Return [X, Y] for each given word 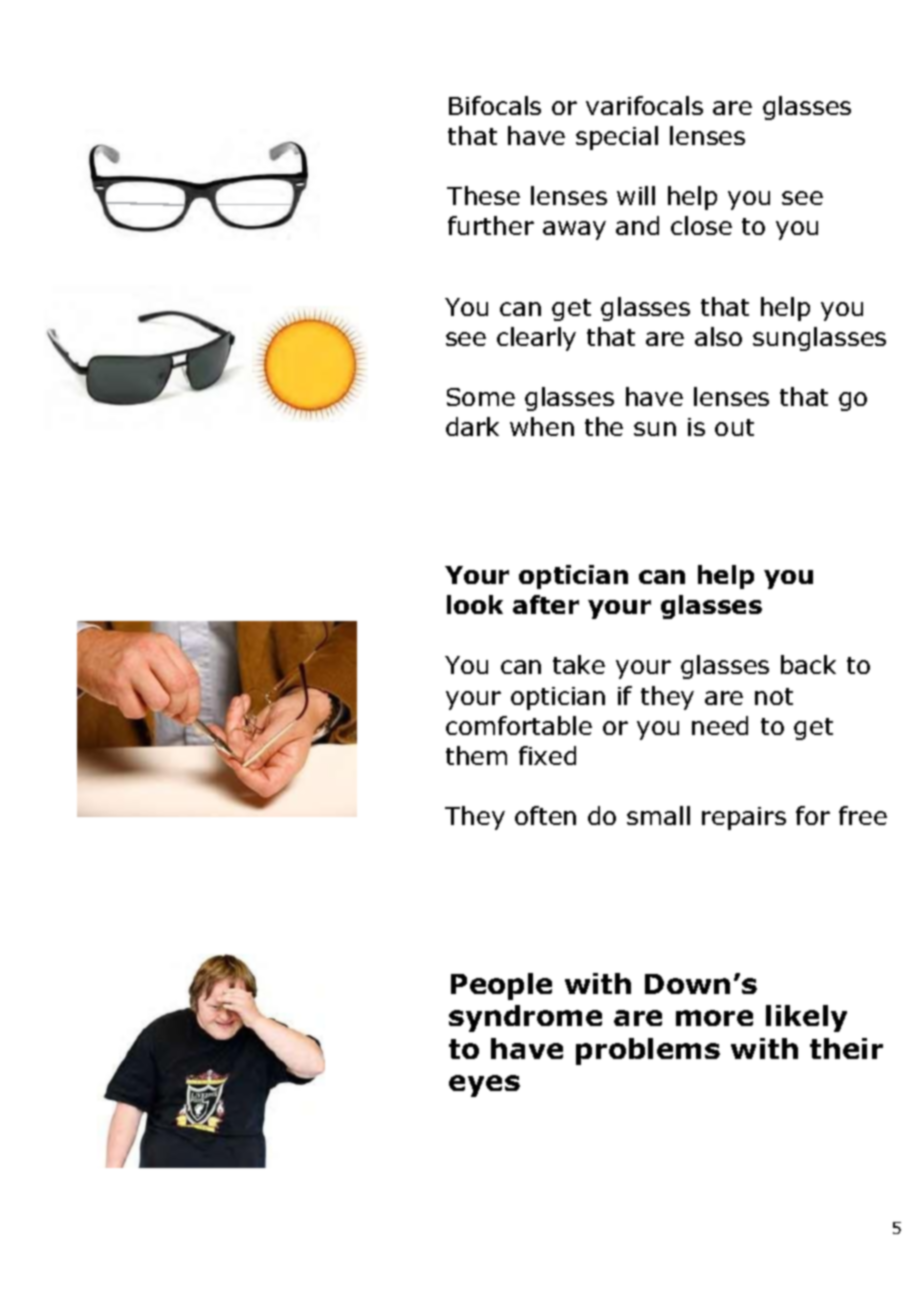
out [734, 427]
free [863, 815]
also [718, 336]
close [701, 225]
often [545, 815]
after [546, 604]
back [808, 664]
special [617, 138]
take [579, 664]
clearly [536, 339]
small [658, 815]
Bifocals [495, 105]
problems [648, 1051]
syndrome [525, 1018]
